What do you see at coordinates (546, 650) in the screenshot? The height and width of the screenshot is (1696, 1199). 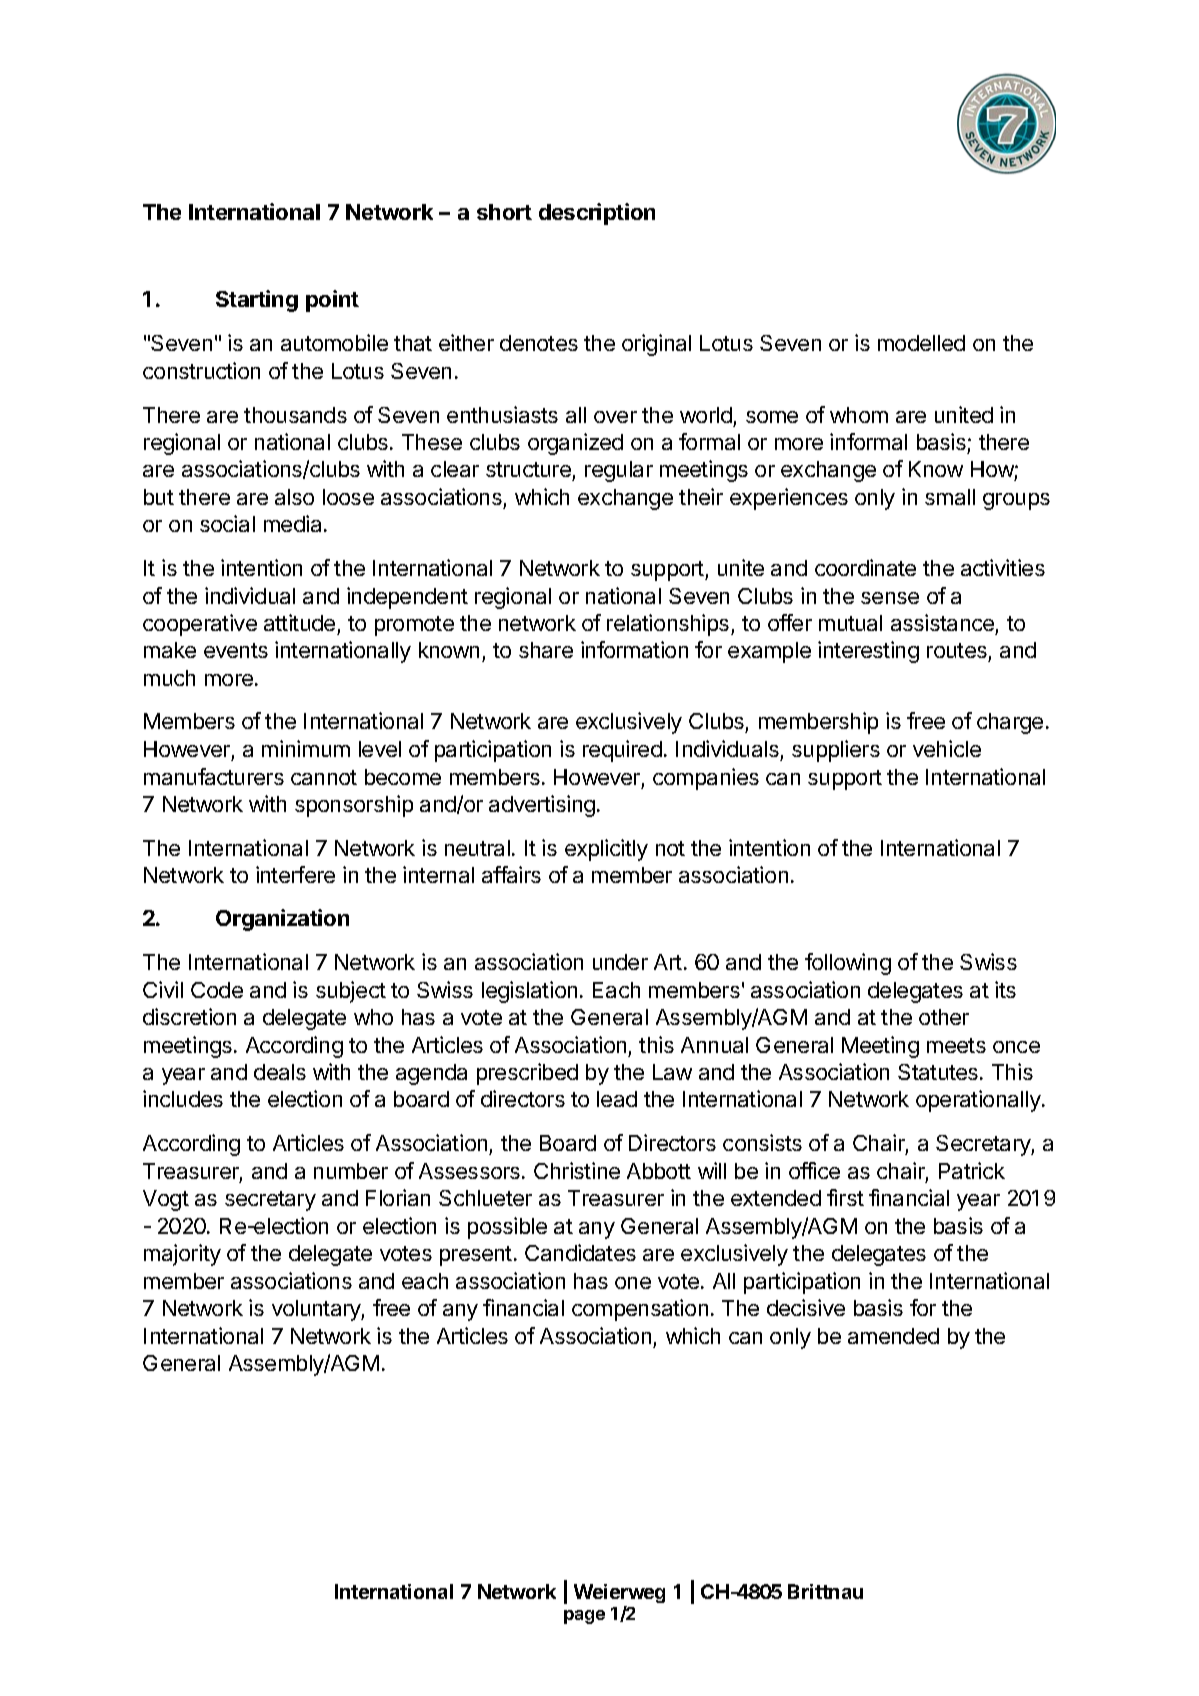 I see `share` at bounding box center [546, 650].
